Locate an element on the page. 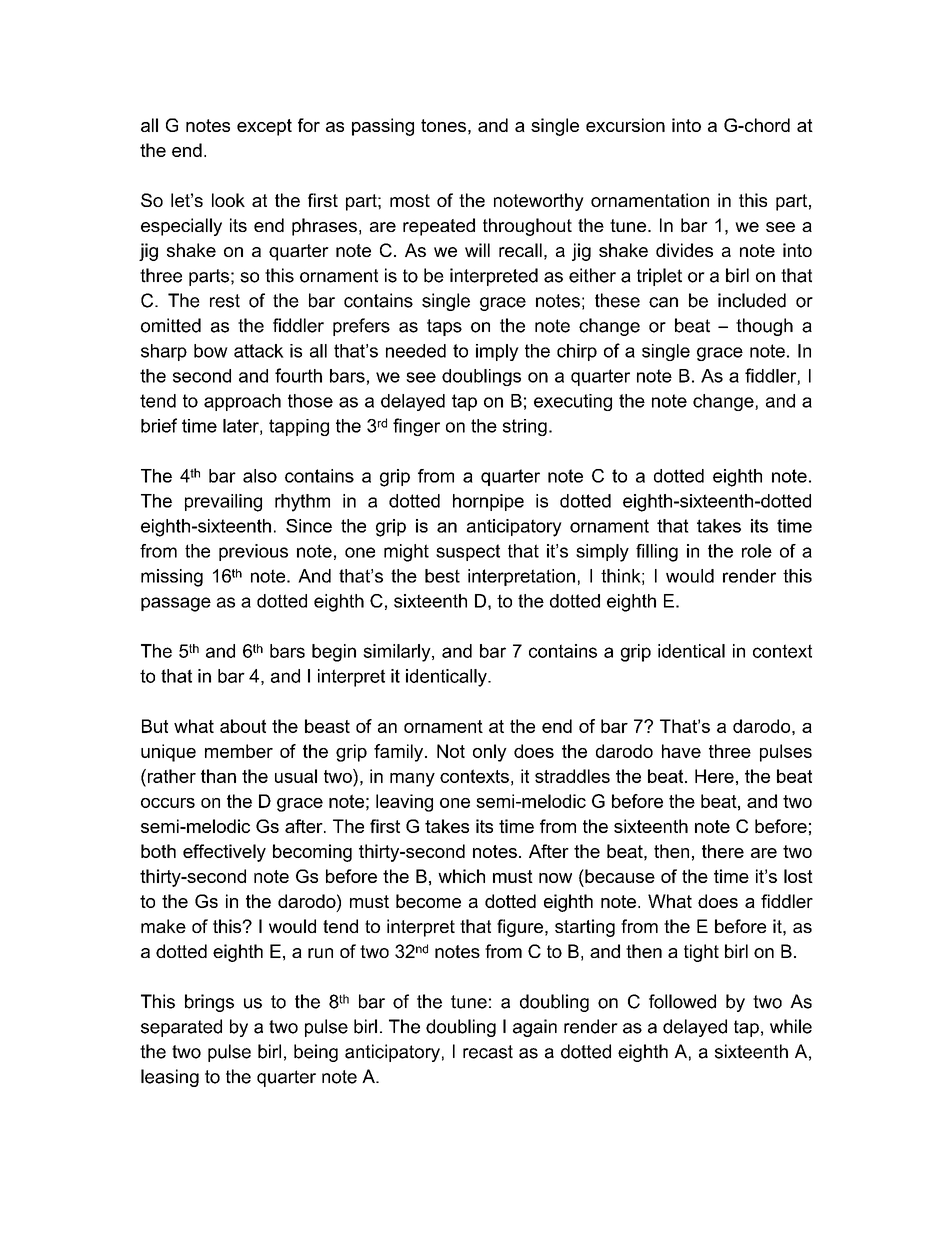 The width and height of the page is (952, 1233). passage is located at coordinates (176, 604).
